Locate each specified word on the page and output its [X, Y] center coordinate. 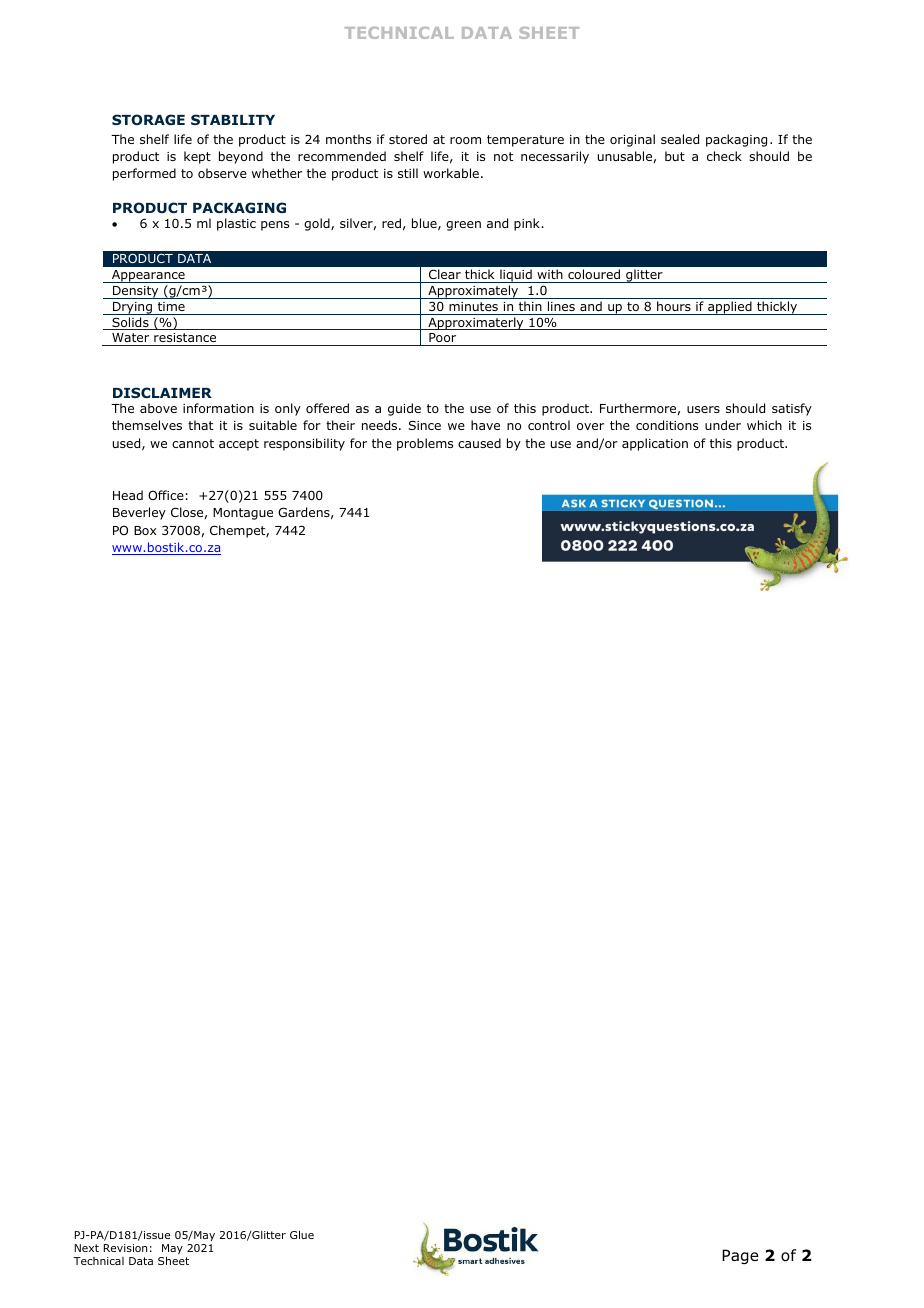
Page [740, 1256]
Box [145, 530]
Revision [125, 1248]
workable [451, 173]
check [724, 156]
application [655, 444]
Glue [302, 1234]
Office [166, 495]
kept [197, 157]
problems [425, 444]
